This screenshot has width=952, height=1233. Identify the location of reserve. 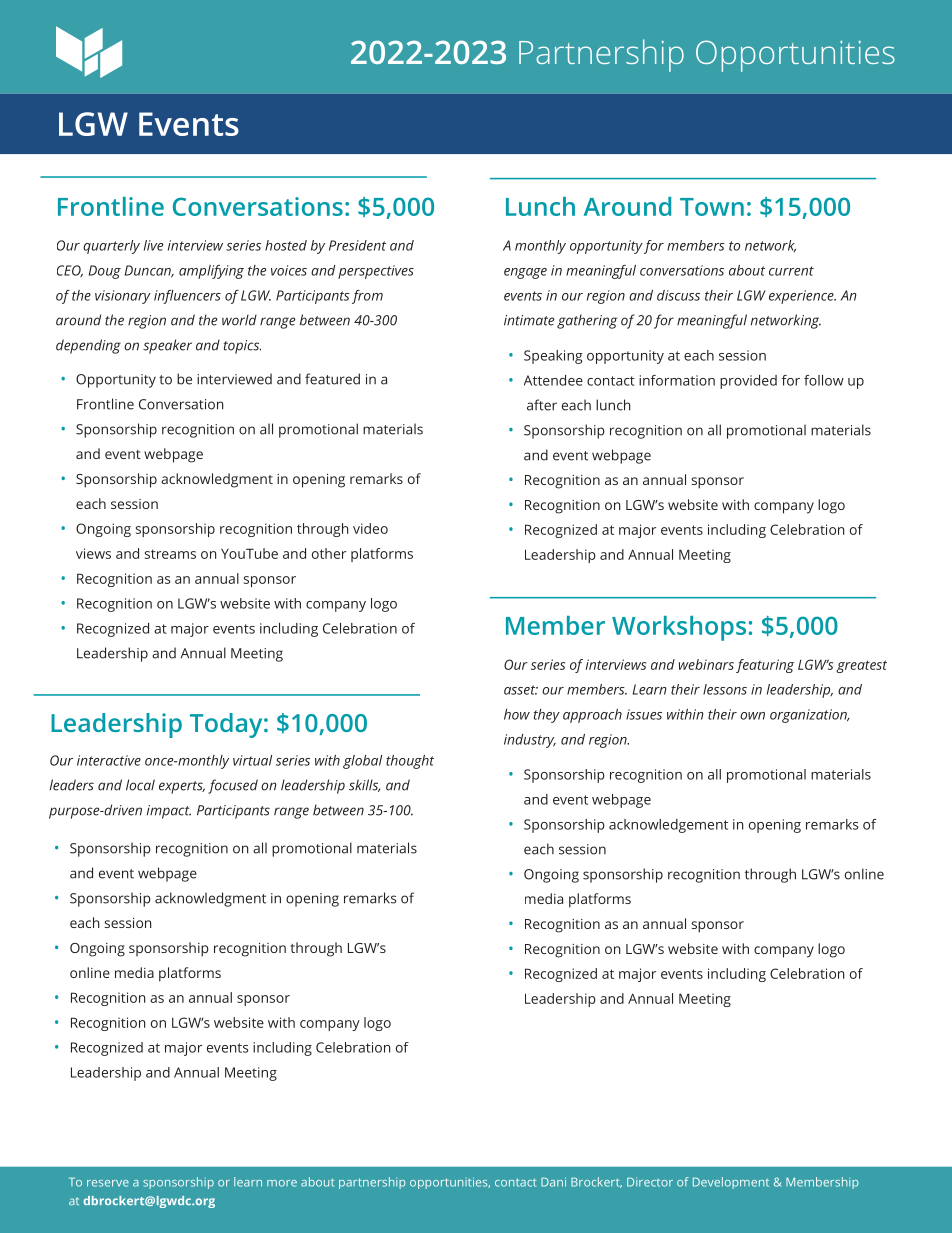
(108, 1183).
